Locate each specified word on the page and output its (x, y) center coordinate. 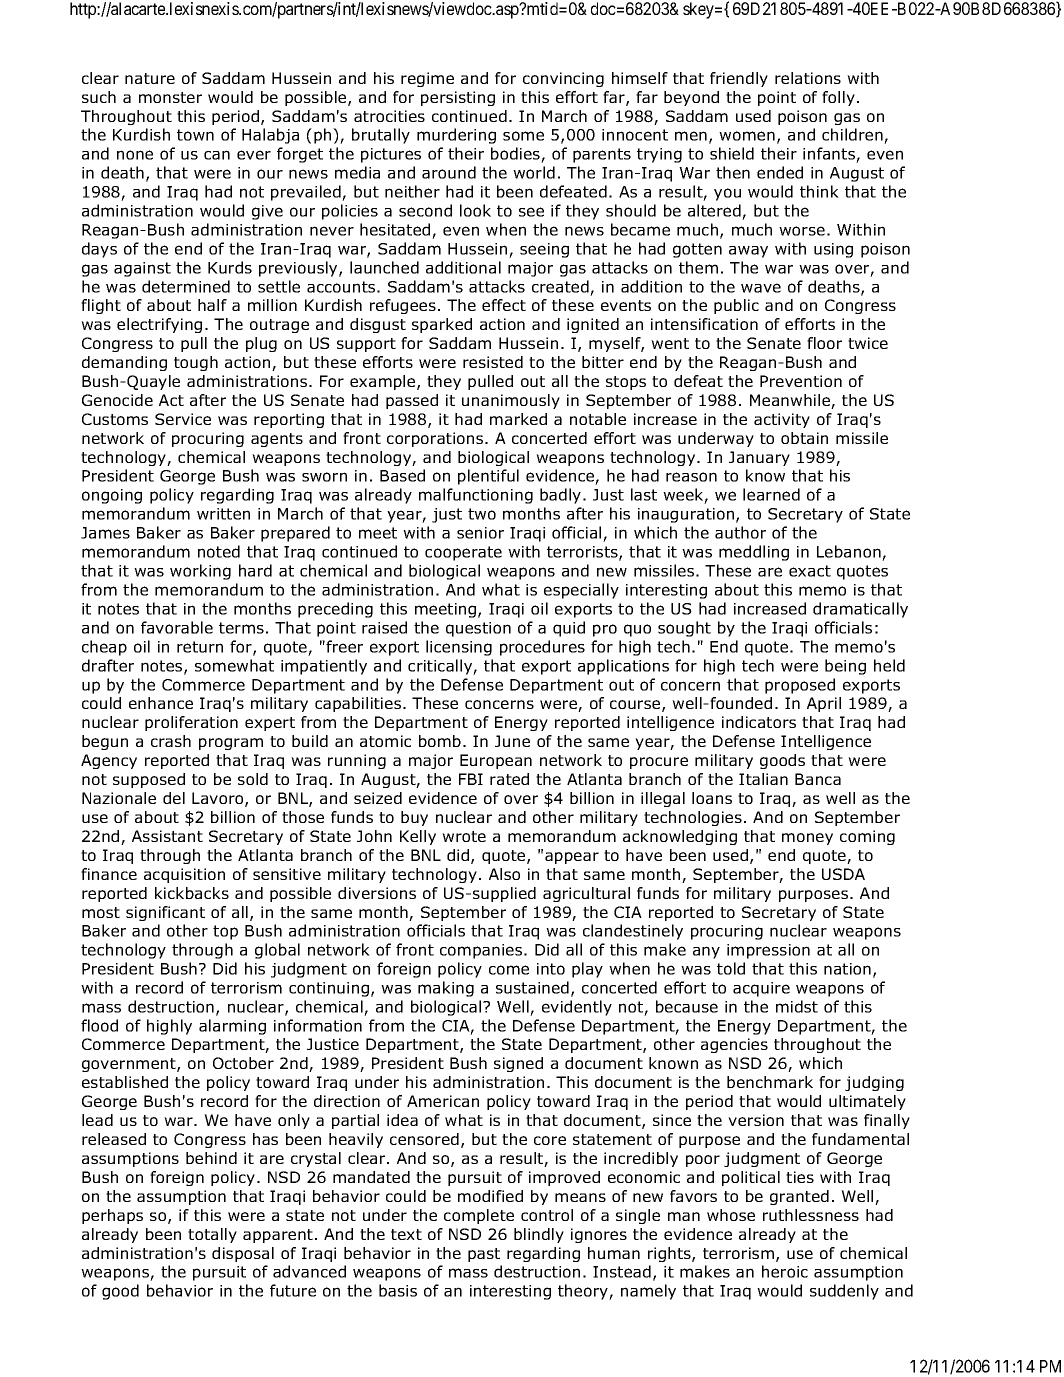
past (484, 1255)
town (195, 135)
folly (838, 98)
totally (212, 1235)
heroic (785, 1271)
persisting (458, 98)
